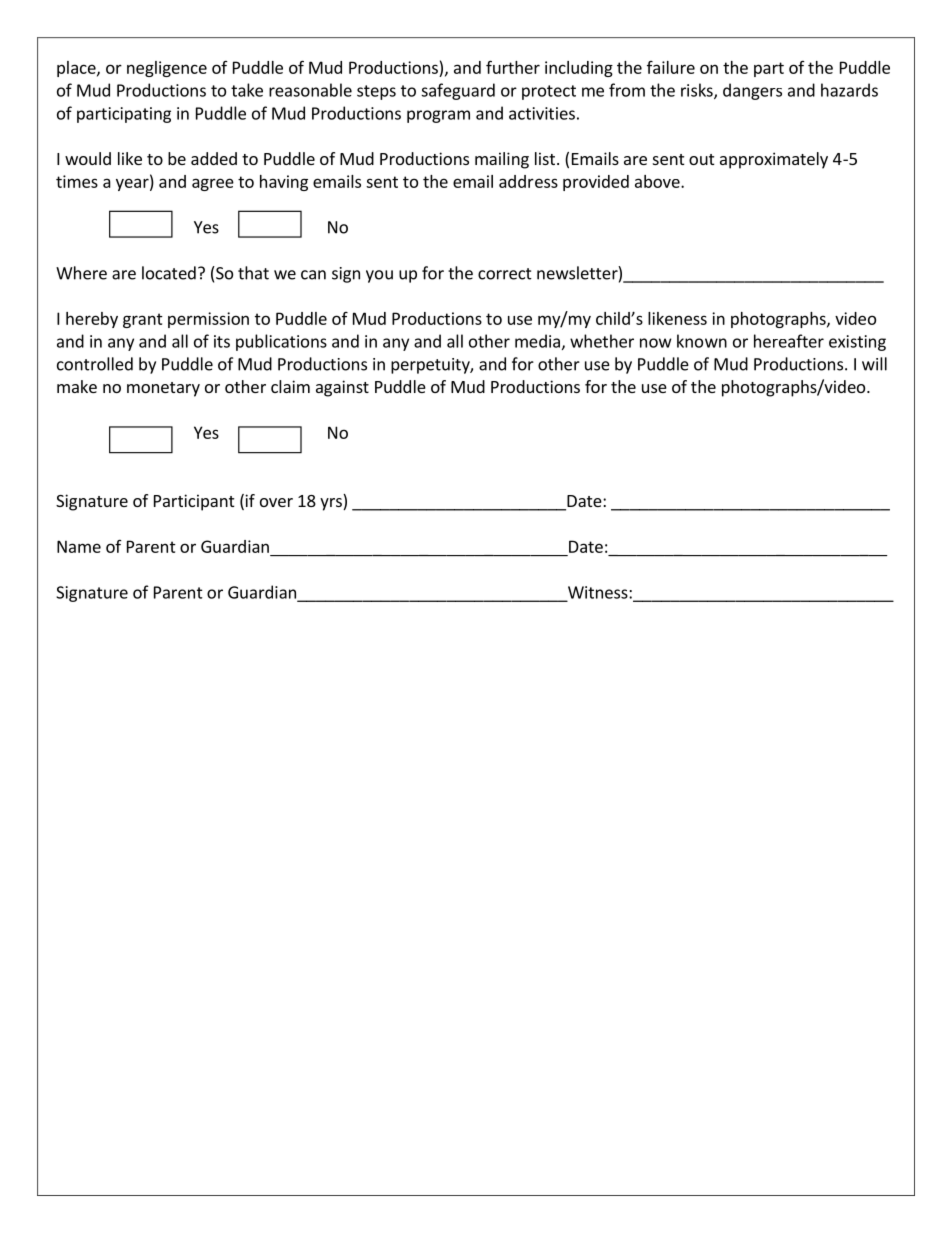  I want to click on correct, so click(505, 274).
